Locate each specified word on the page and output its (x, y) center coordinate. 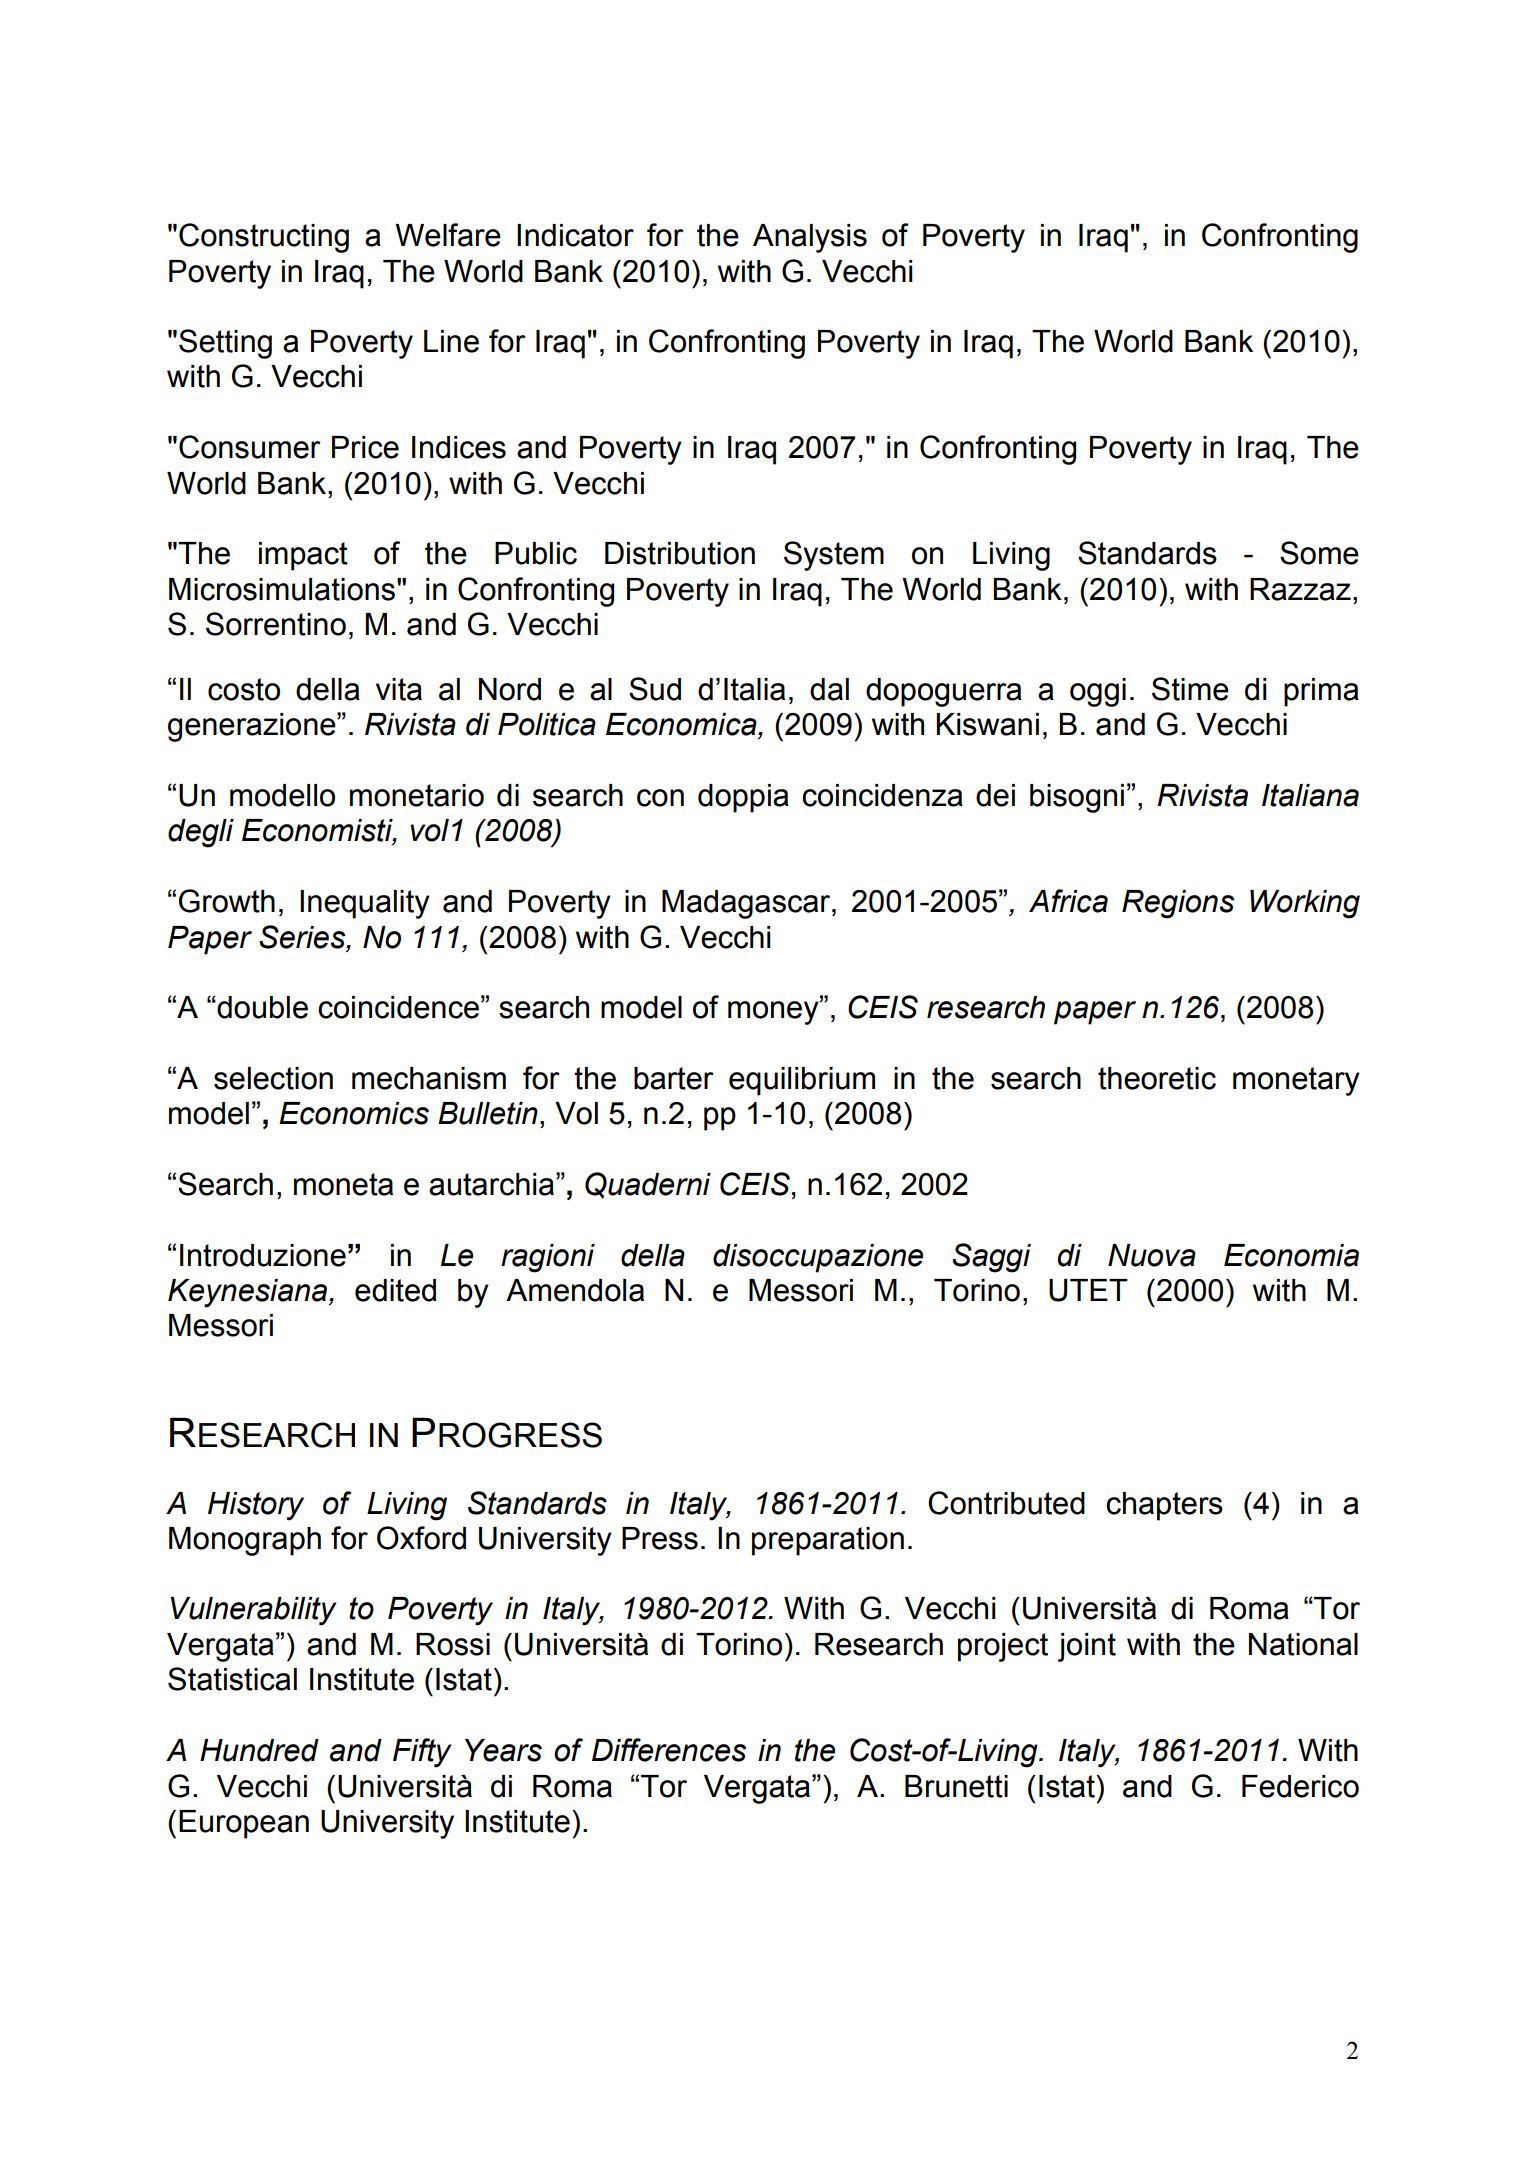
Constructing (264, 238)
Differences (669, 1750)
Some (1319, 553)
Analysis (810, 238)
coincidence (398, 1007)
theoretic (1157, 1078)
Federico (1300, 1786)
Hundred (259, 1750)
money (774, 1012)
